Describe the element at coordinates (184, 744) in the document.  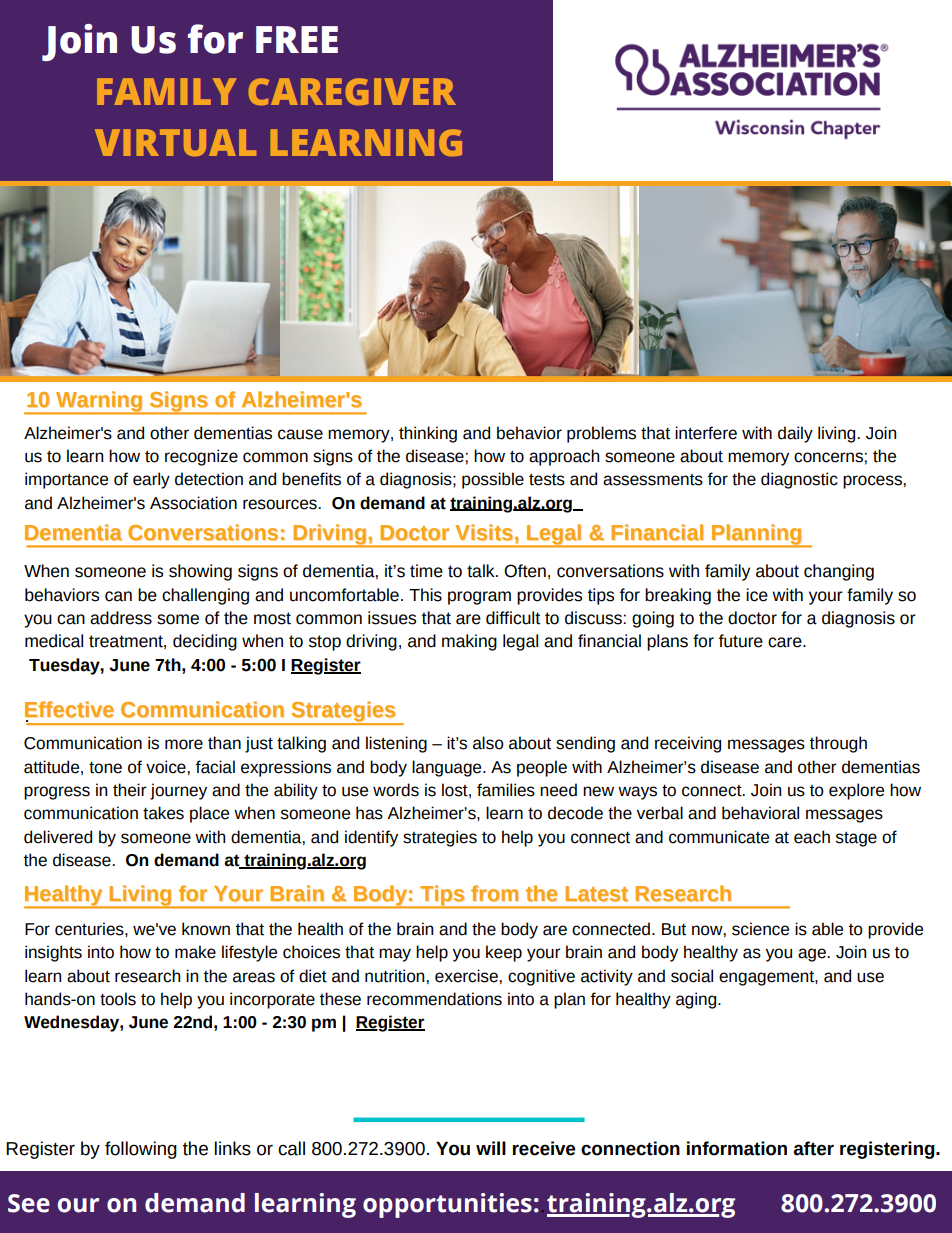
I see `more` at that location.
